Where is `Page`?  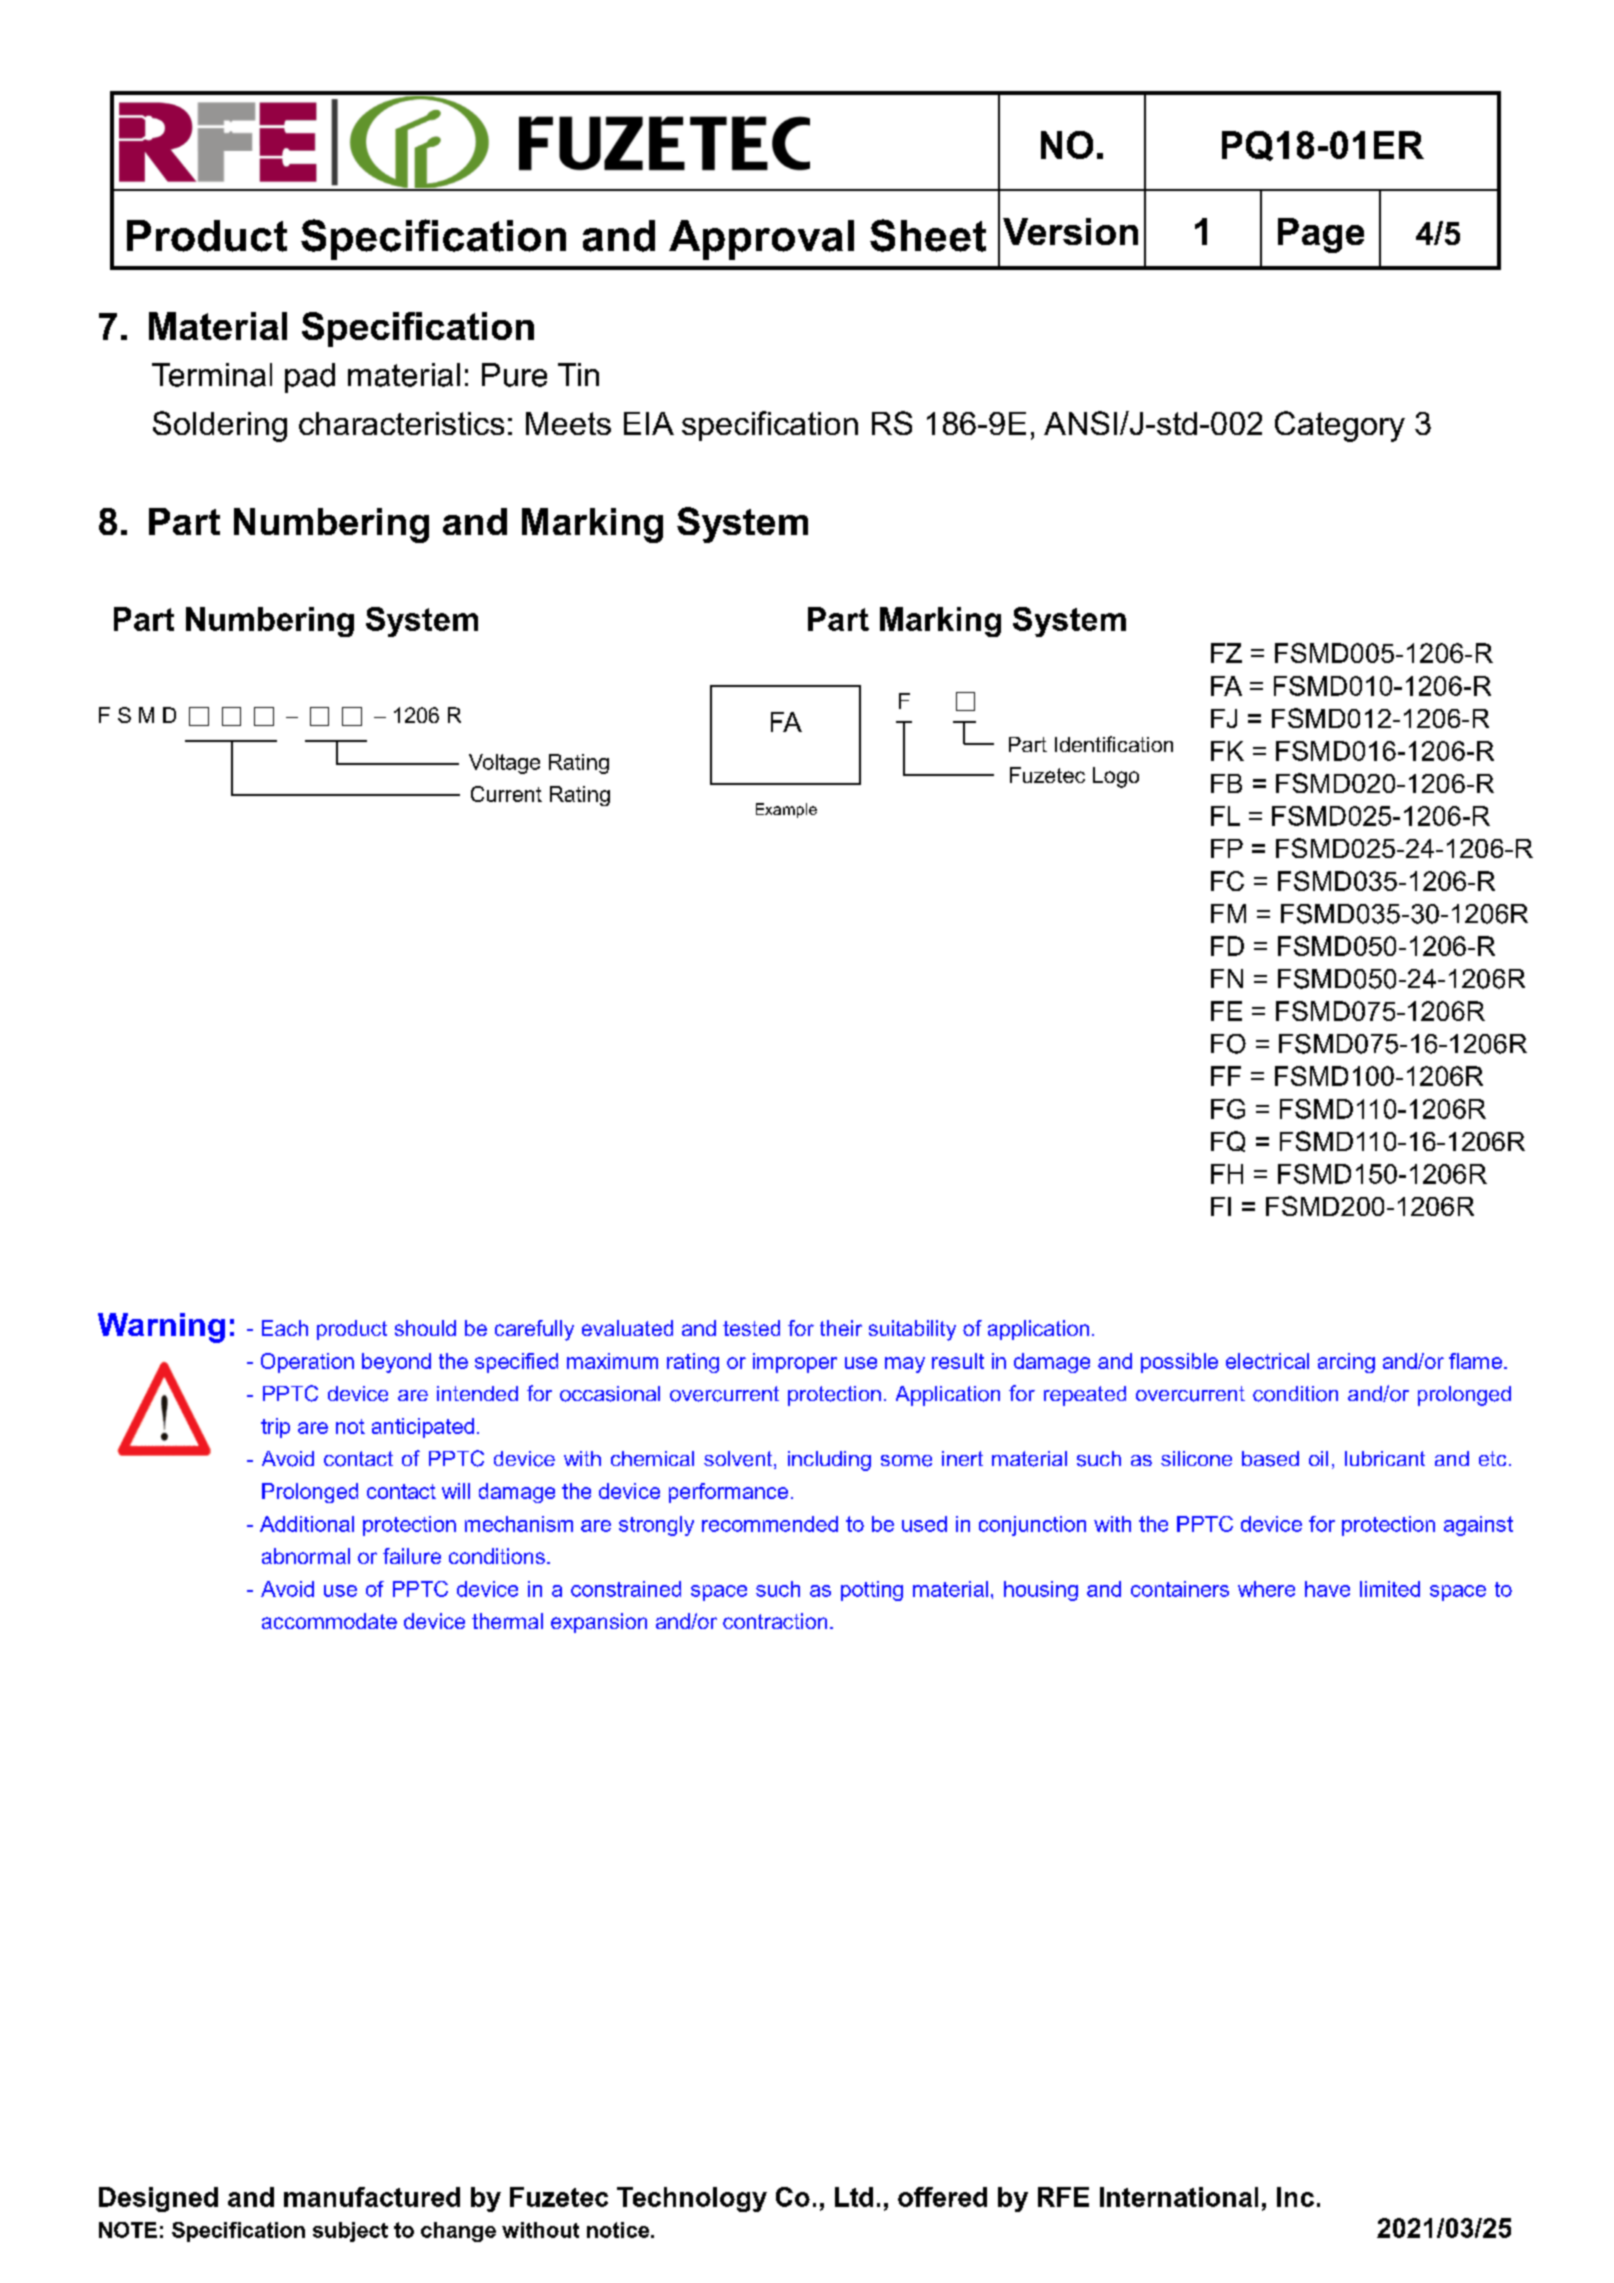 Page is located at coordinates (1321, 235).
